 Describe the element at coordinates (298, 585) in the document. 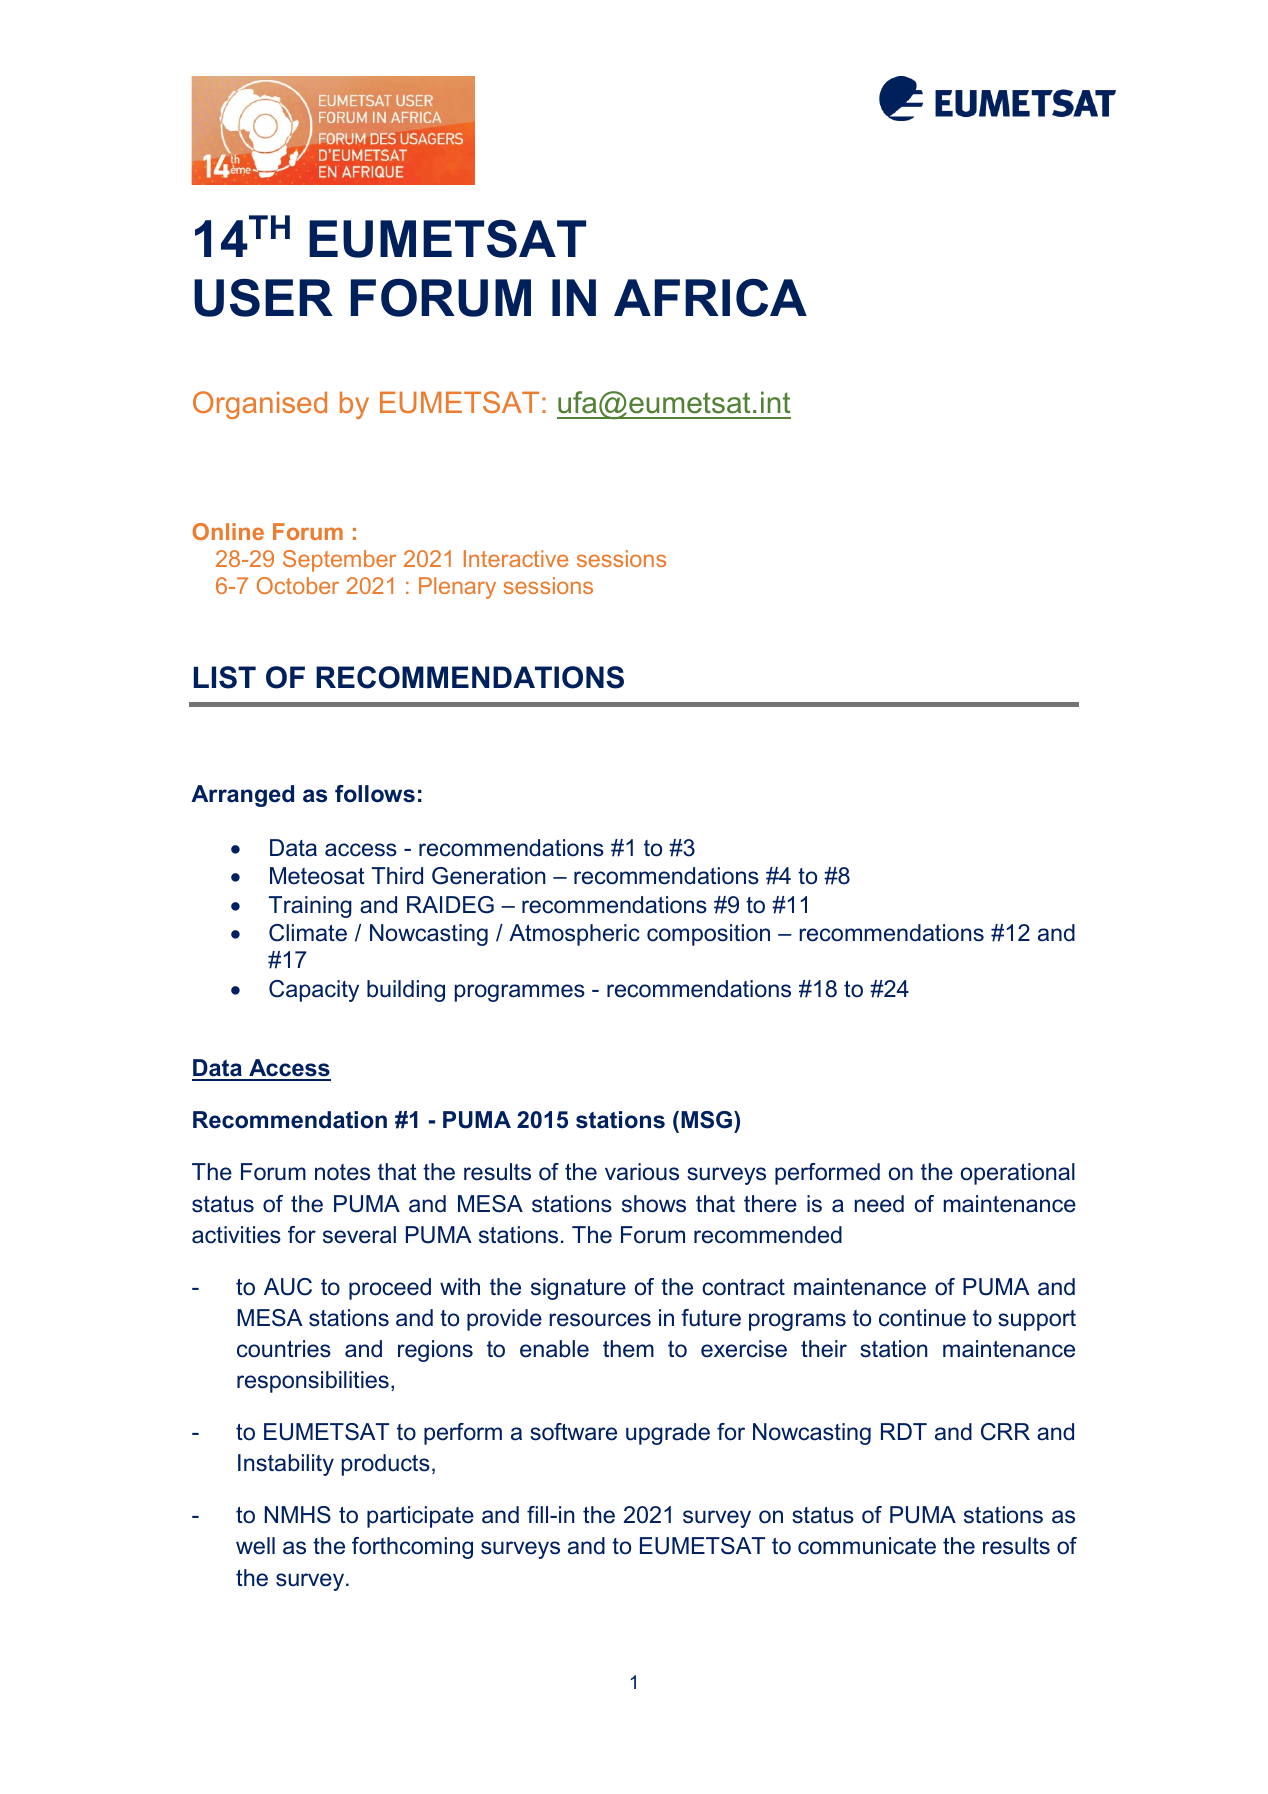

I see `October` at that location.
